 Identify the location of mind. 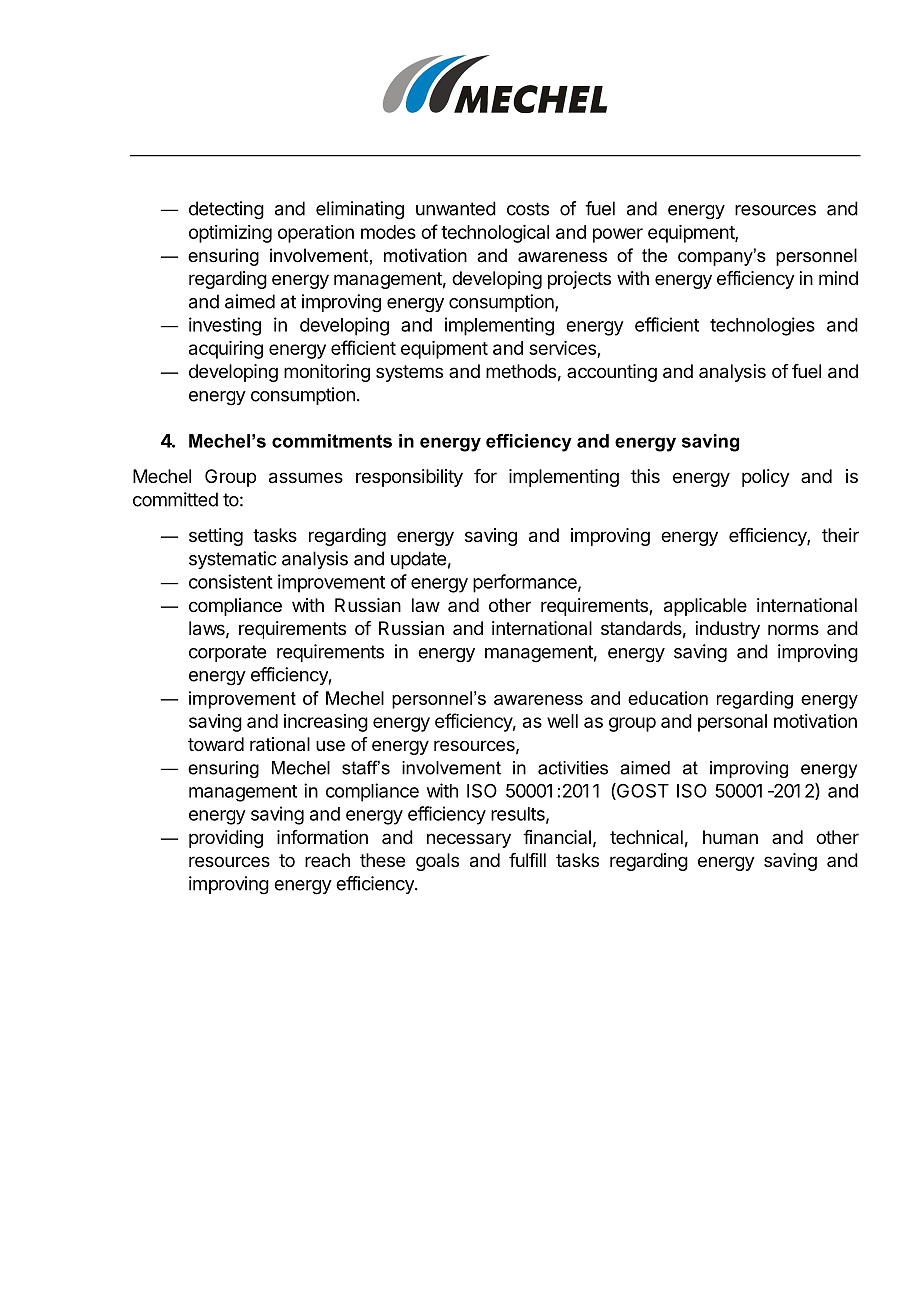
(838, 278).
